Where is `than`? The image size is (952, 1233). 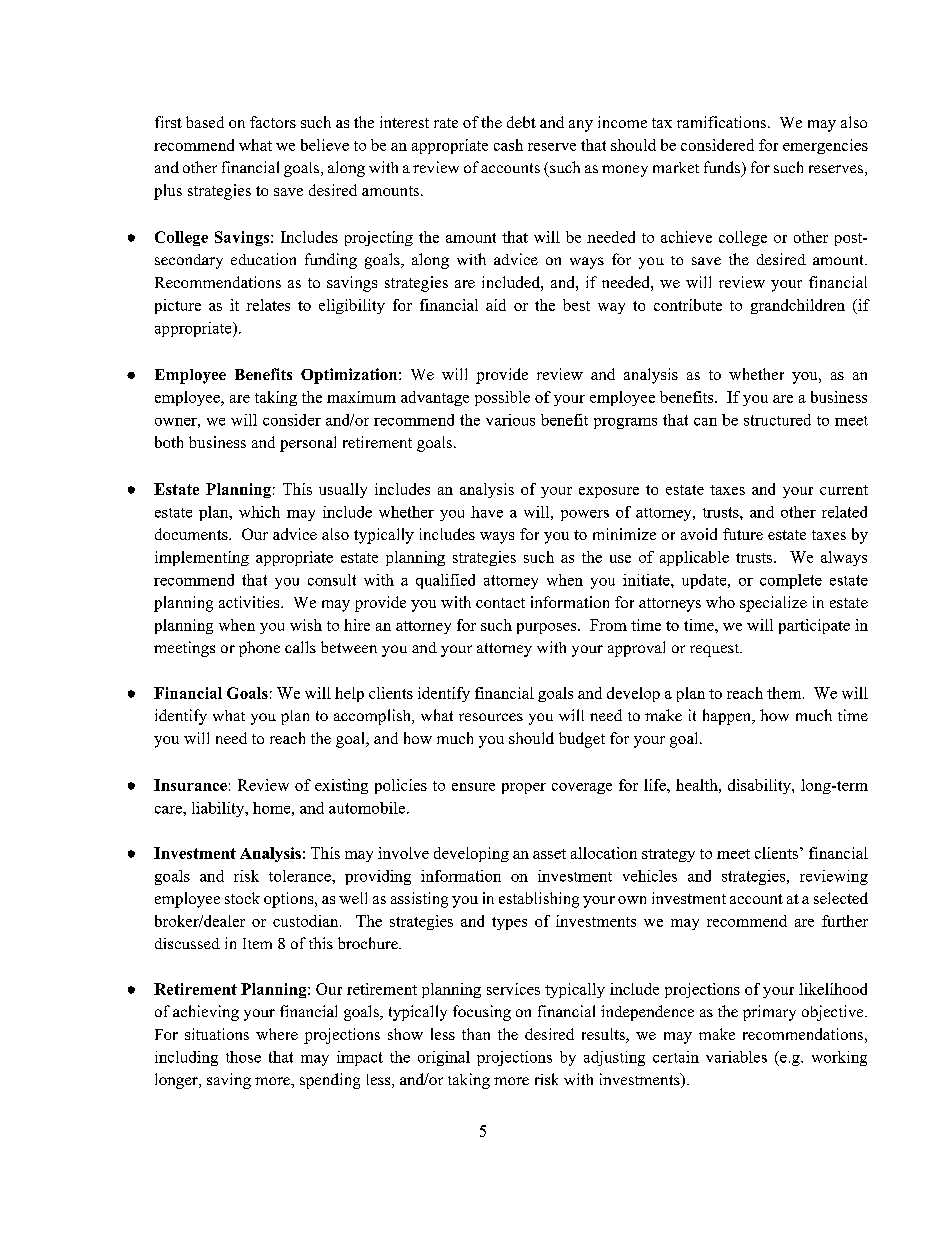 than is located at coordinates (476, 1034).
